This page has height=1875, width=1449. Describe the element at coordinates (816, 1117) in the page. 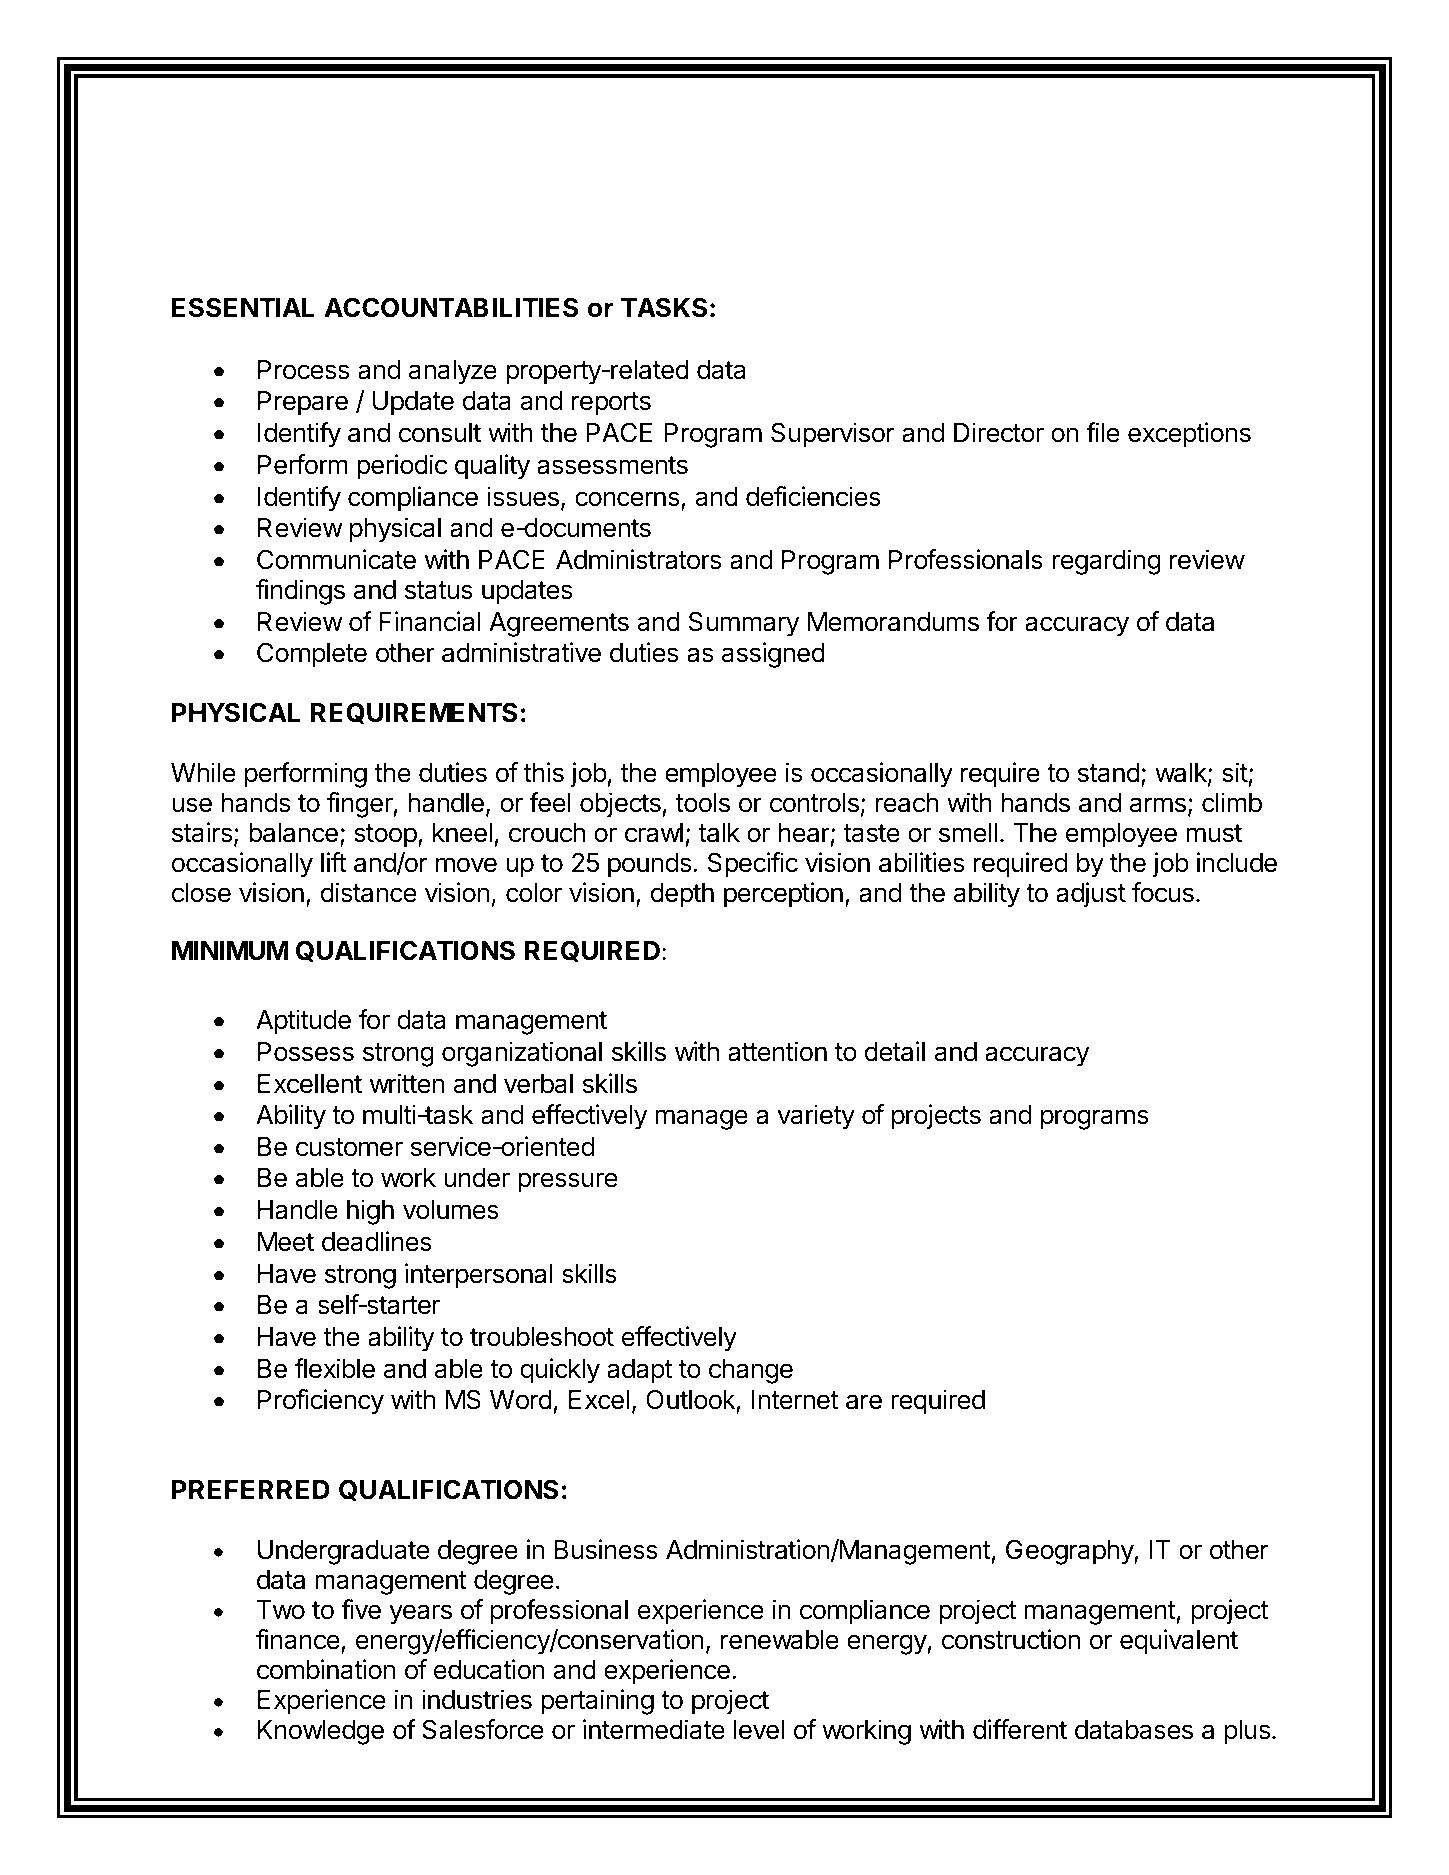

I see `variety` at that location.
